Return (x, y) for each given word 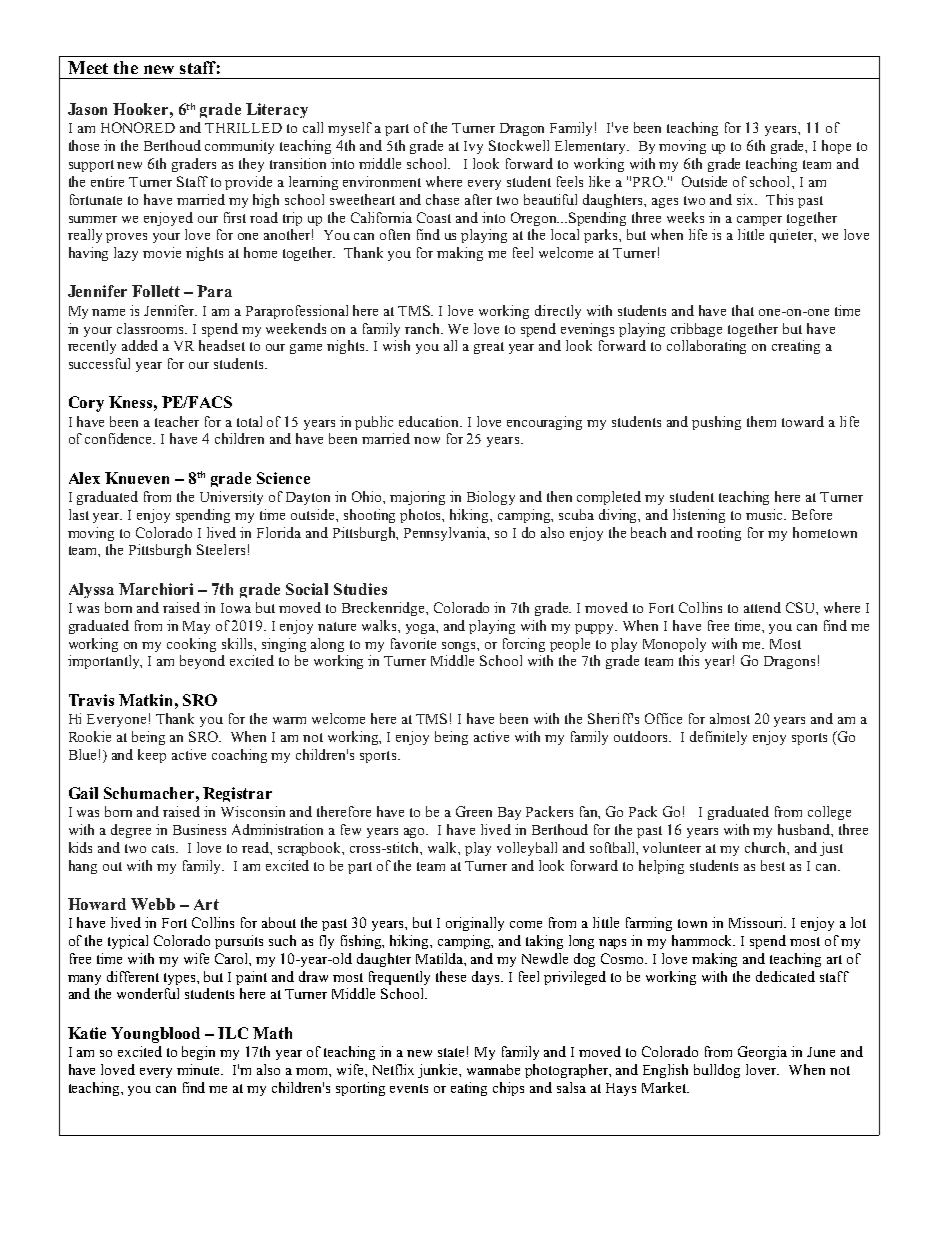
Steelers (221, 549)
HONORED (138, 127)
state (451, 1052)
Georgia (762, 1053)
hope (836, 147)
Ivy (473, 147)
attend (762, 607)
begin (198, 1053)
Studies (360, 589)
